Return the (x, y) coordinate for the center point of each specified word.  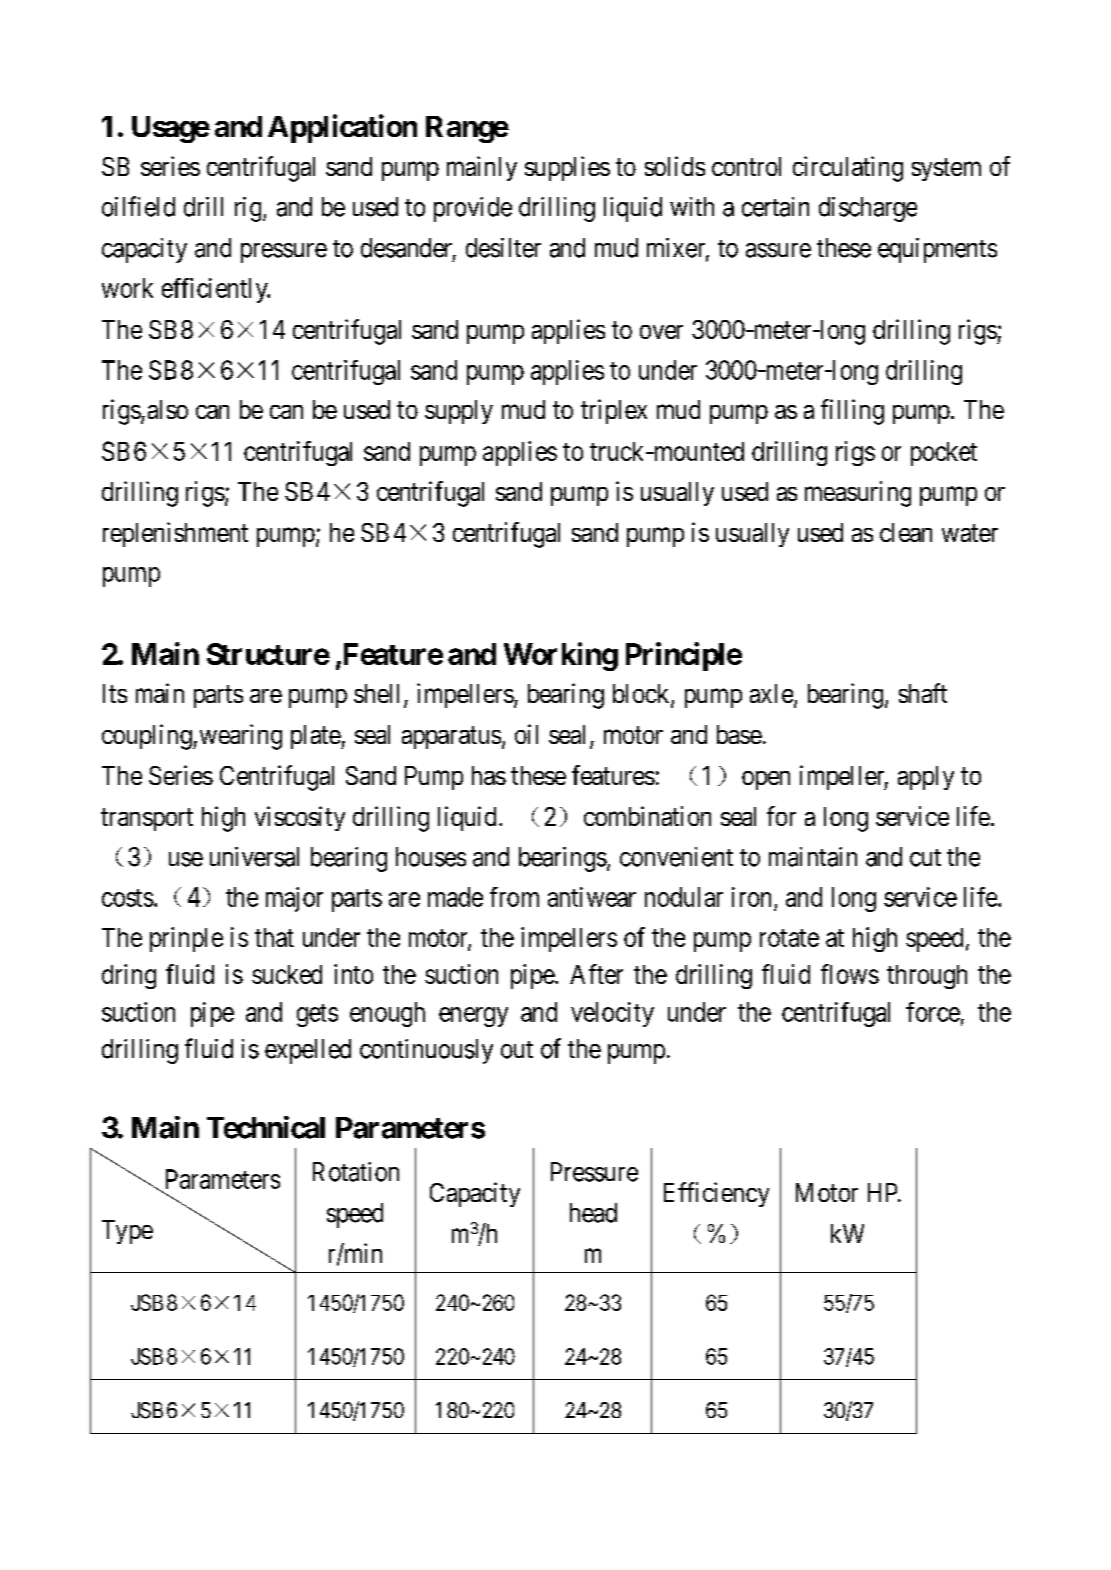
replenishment (175, 534)
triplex (614, 411)
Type (127, 1232)
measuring (858, 494)
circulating (848, 169)
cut (925, 858)
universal (254, 857)
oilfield (138, 206)
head (593, 1213)
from (514, 897)
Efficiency (716, 1194)
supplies (567, 168)
